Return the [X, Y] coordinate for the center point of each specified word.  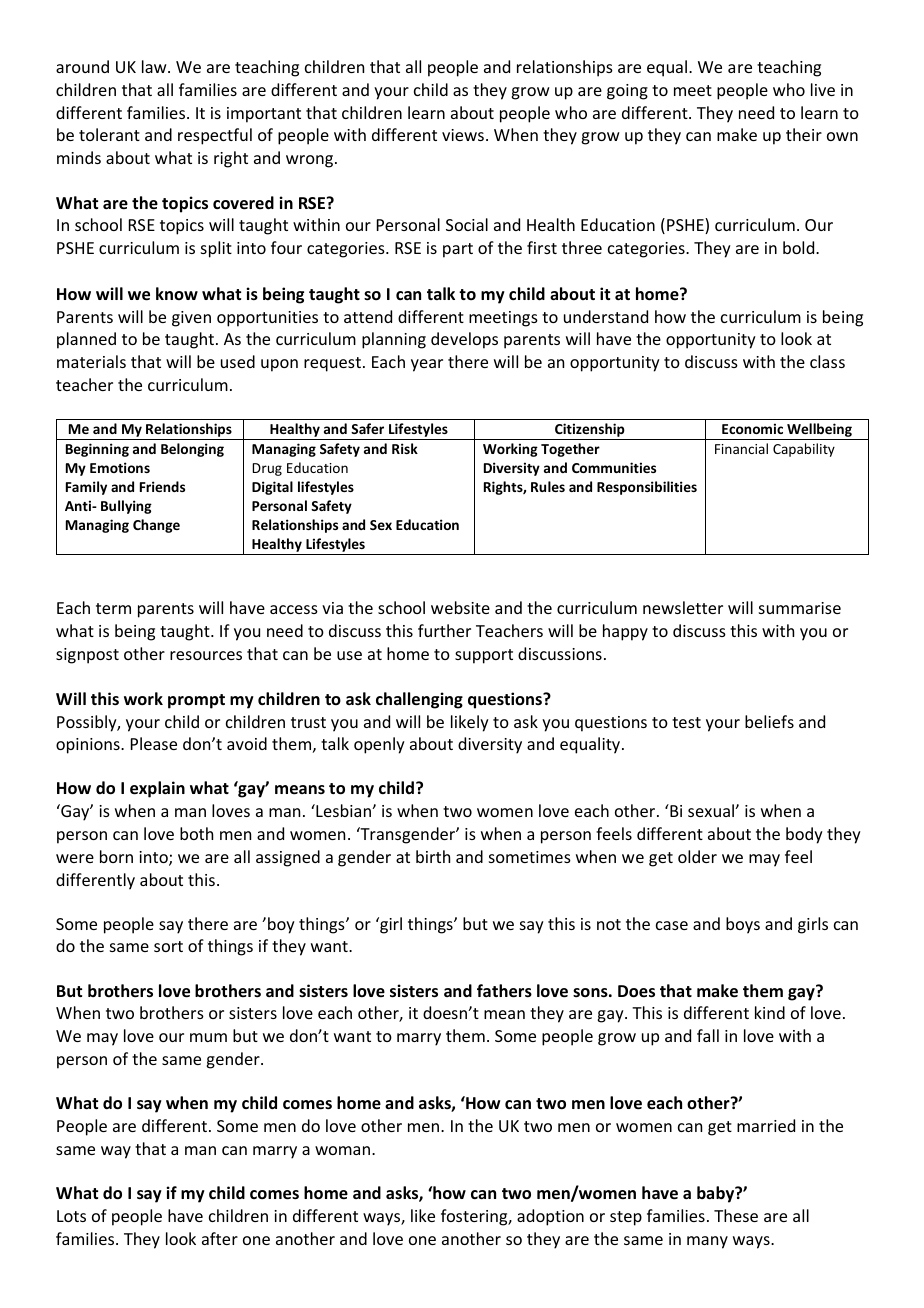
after [220, 1238]
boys [743, 925]
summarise [800, 608]
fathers [504, 991]
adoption [550, 1217]
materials [91, 361]
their [804, 134]
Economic [752, 428]
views [463, 135]
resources [206, 655]
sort [168, 946]
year [427, 365]
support [484, 656]
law [155, 66]
